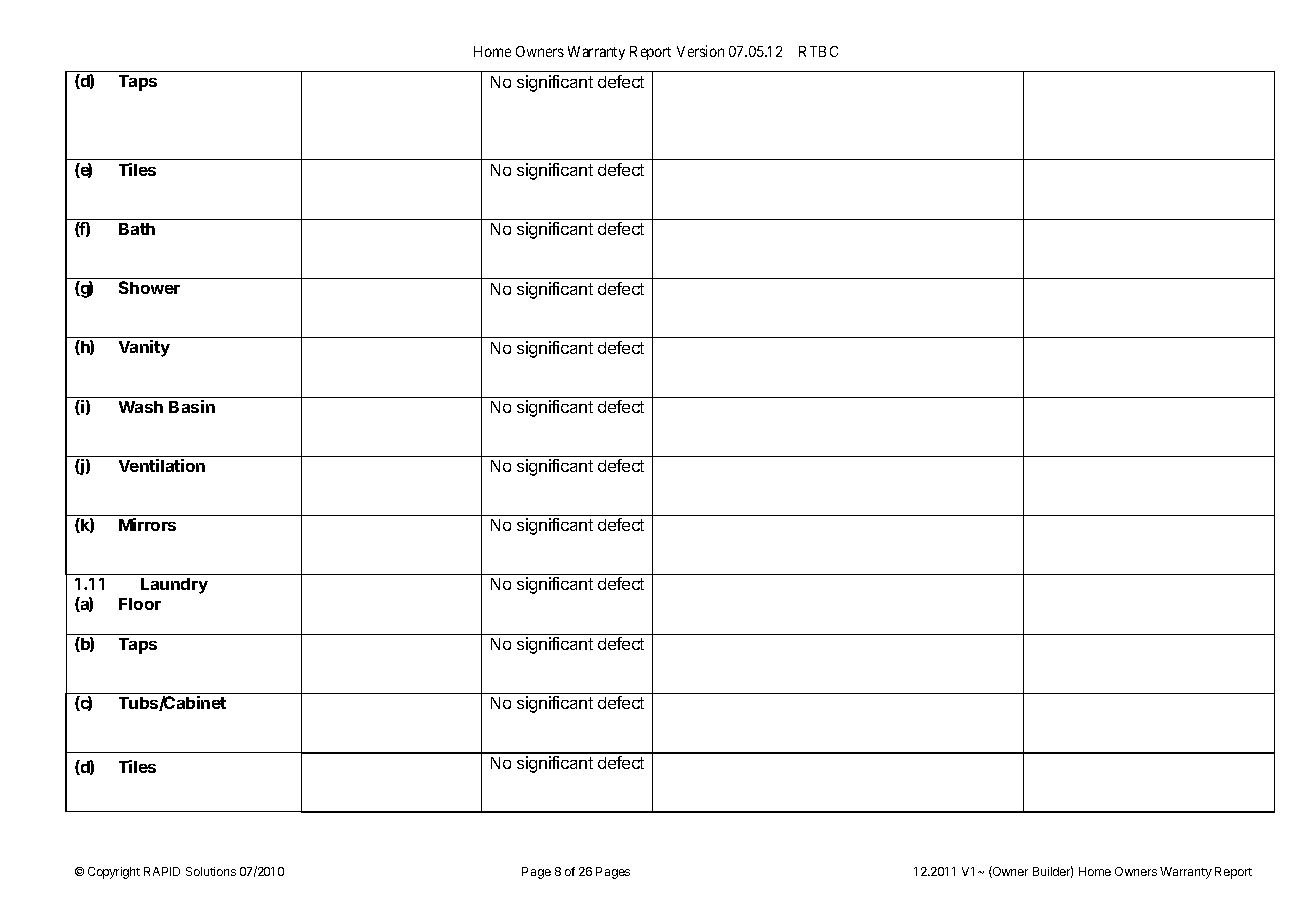 The height and width of the screenshot is (924, 1308). I want to click on Shower, so click(149, 287).
